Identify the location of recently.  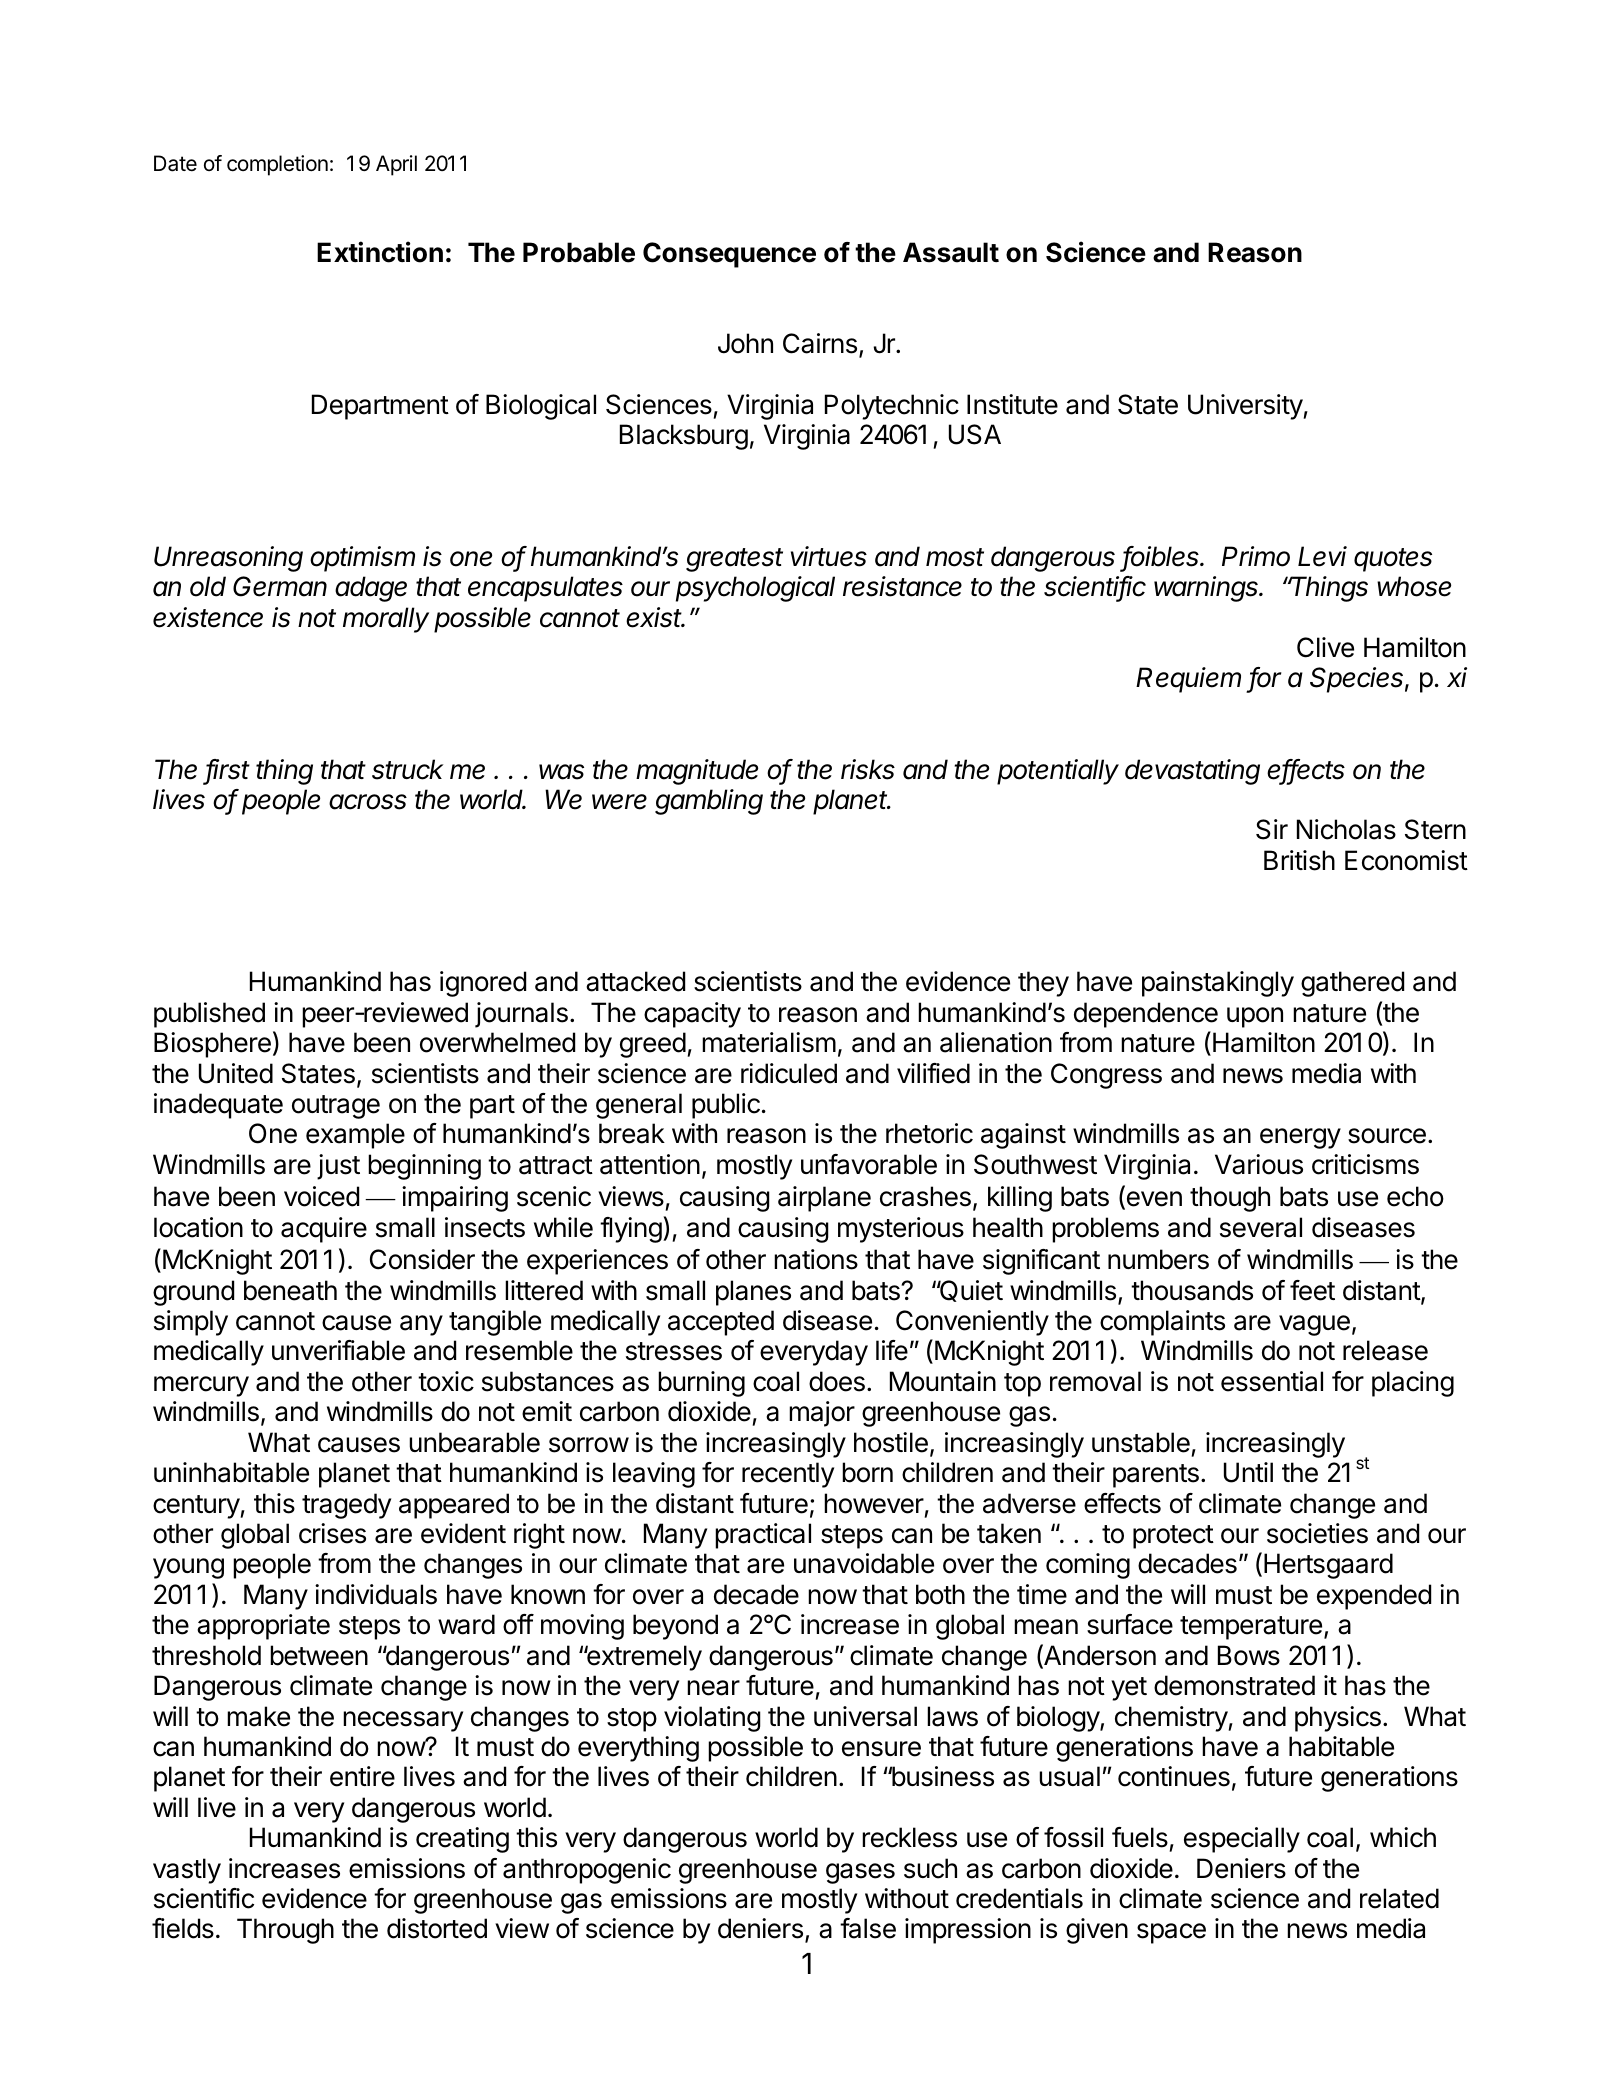
(788, 1475).
